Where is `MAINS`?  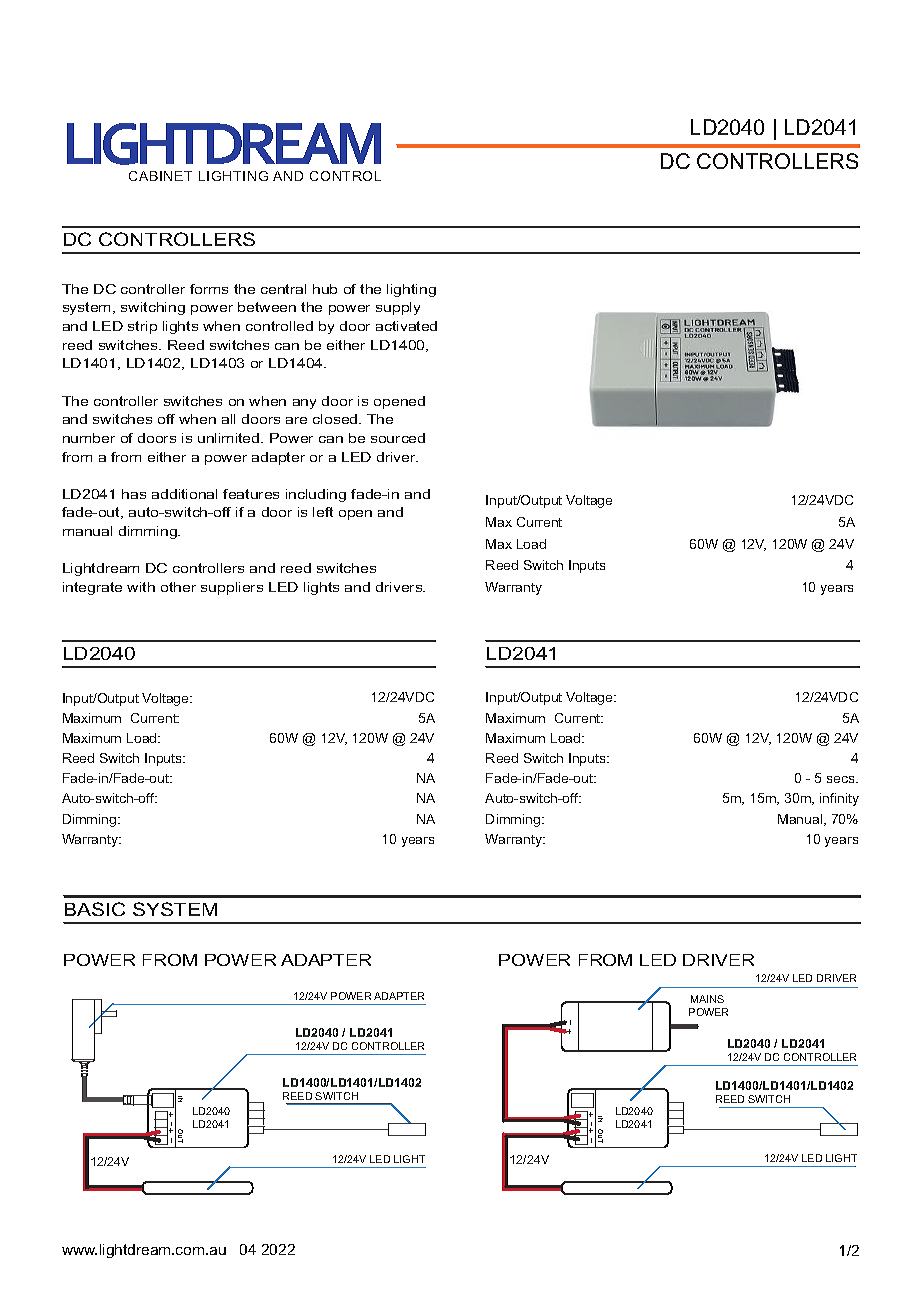
MAINS is located at coordinates (707, 999).
